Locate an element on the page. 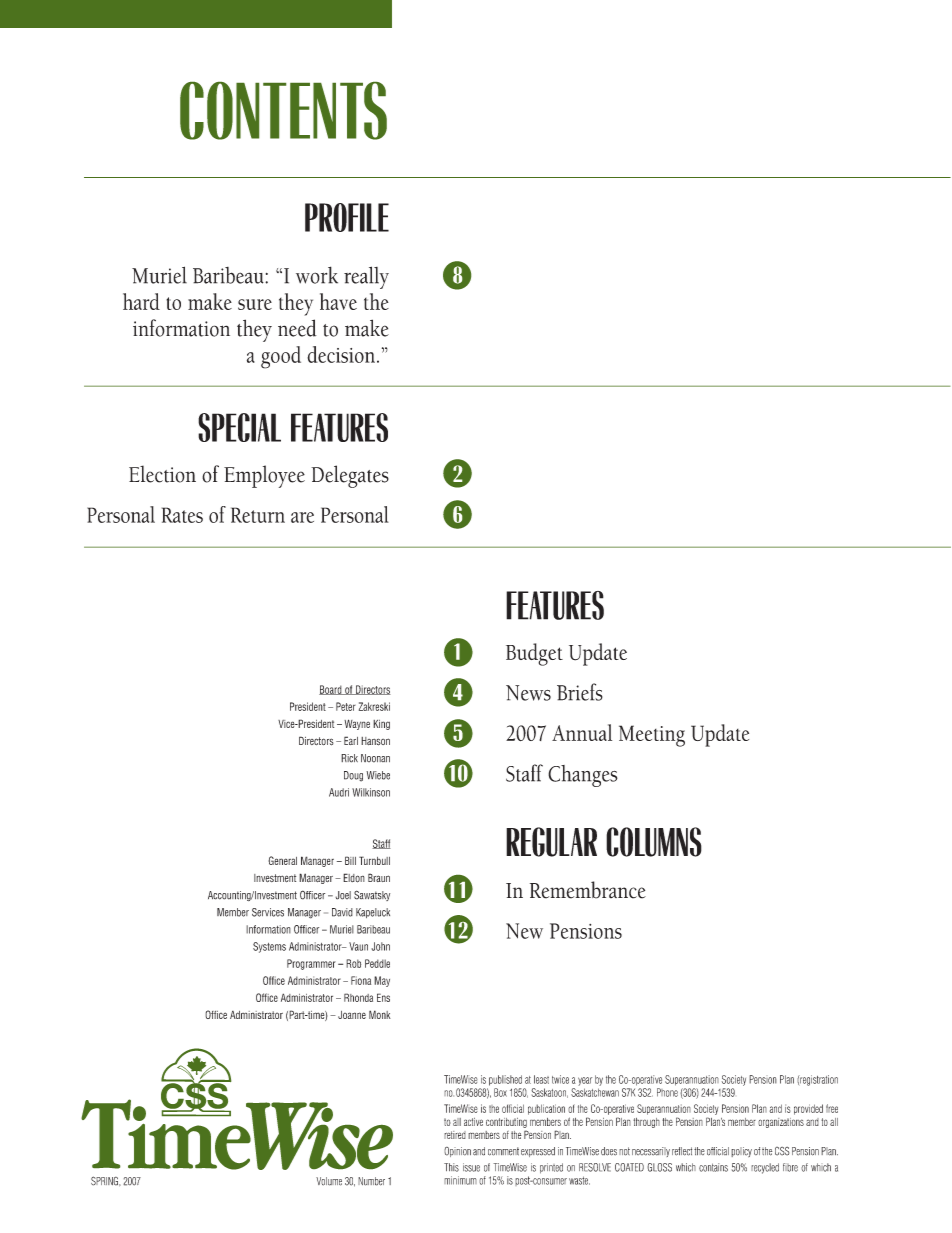 This document has width=952, height=1233. Meeting is located at coordinates (652, 736).
